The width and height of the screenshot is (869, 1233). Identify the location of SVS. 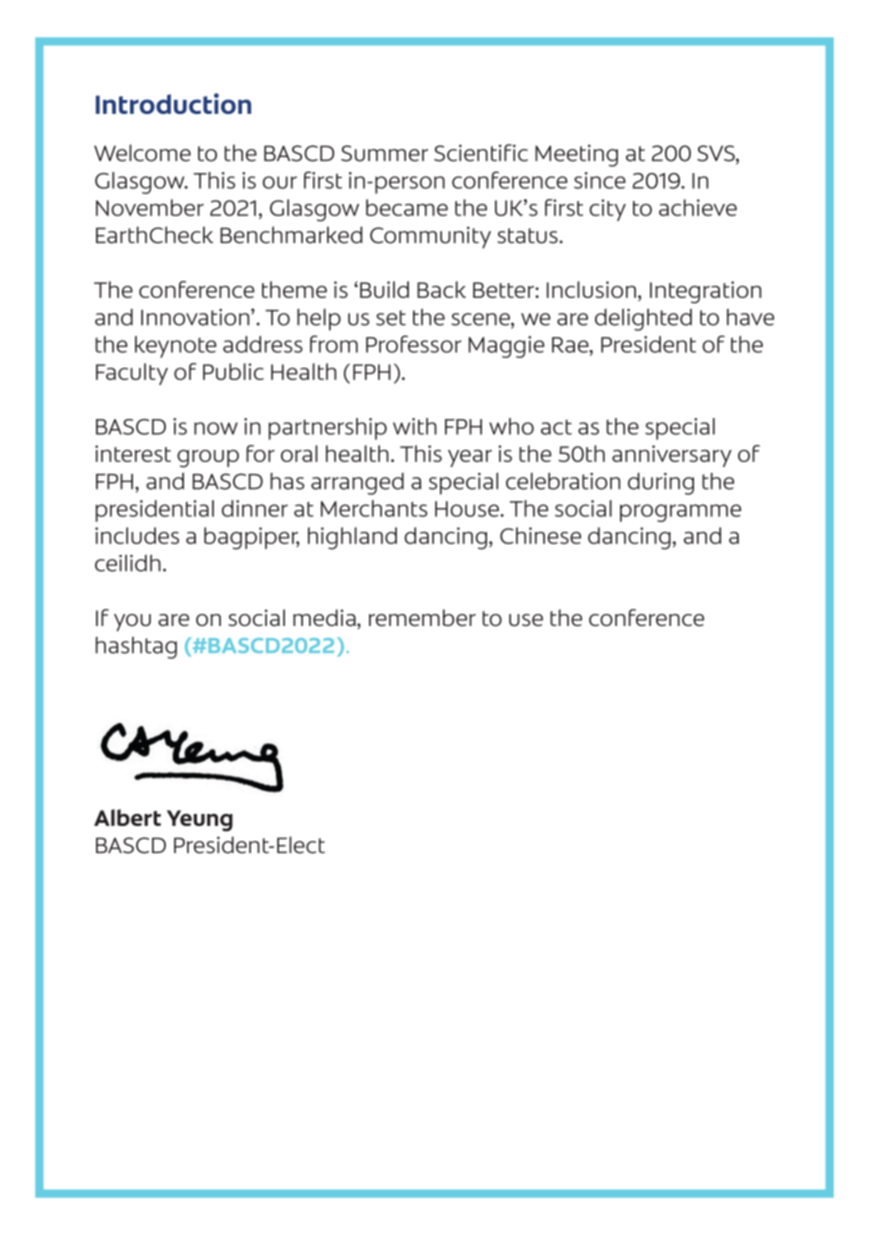
(717, 154).
